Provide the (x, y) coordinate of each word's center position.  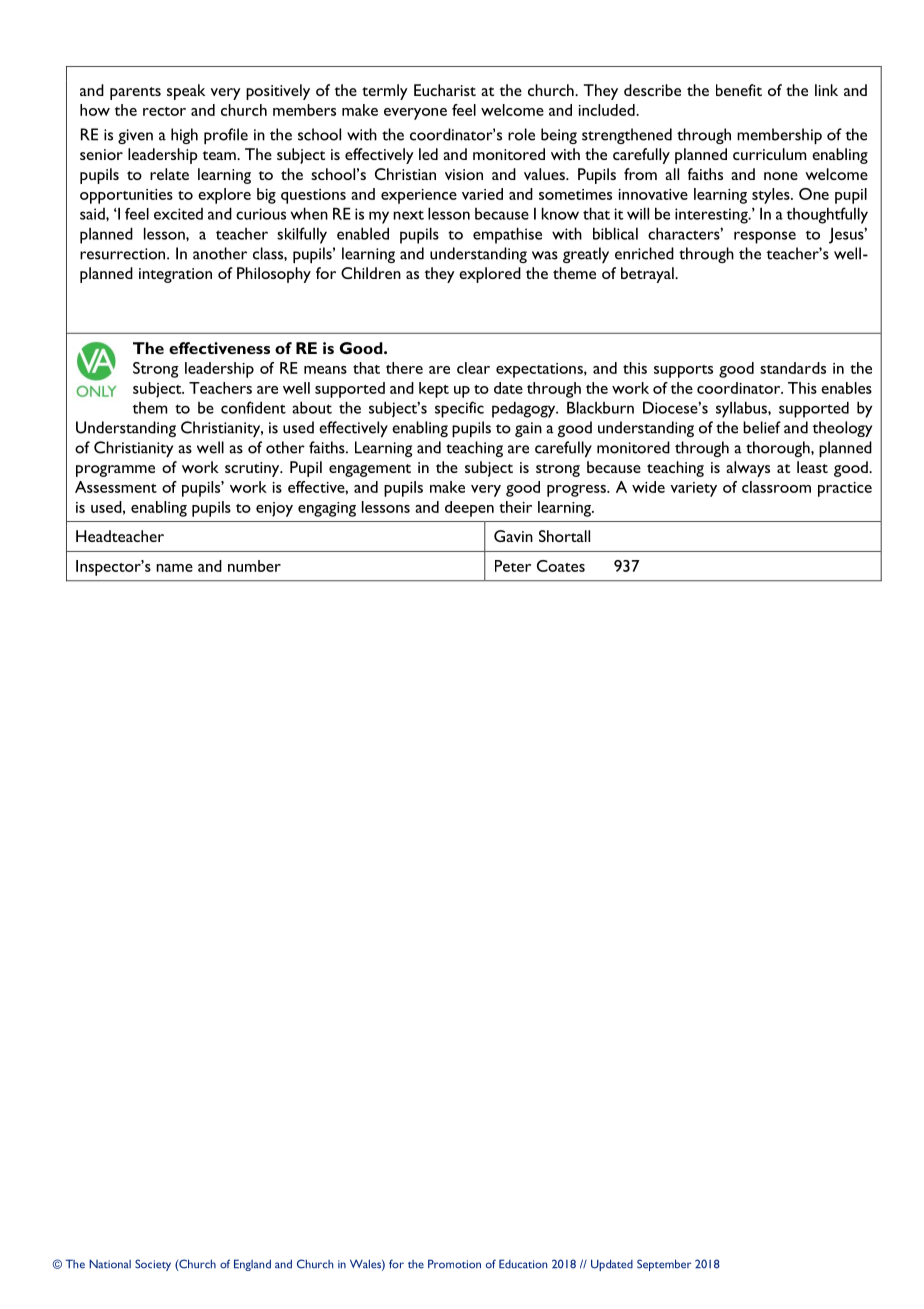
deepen (469, 509)
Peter (513, 566)
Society (153, 1265)
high (184, 136)
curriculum (770, 154)
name (174, 568)
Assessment (116, 487)
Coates (561, 566)
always (748, 469)
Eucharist (445, 90)
